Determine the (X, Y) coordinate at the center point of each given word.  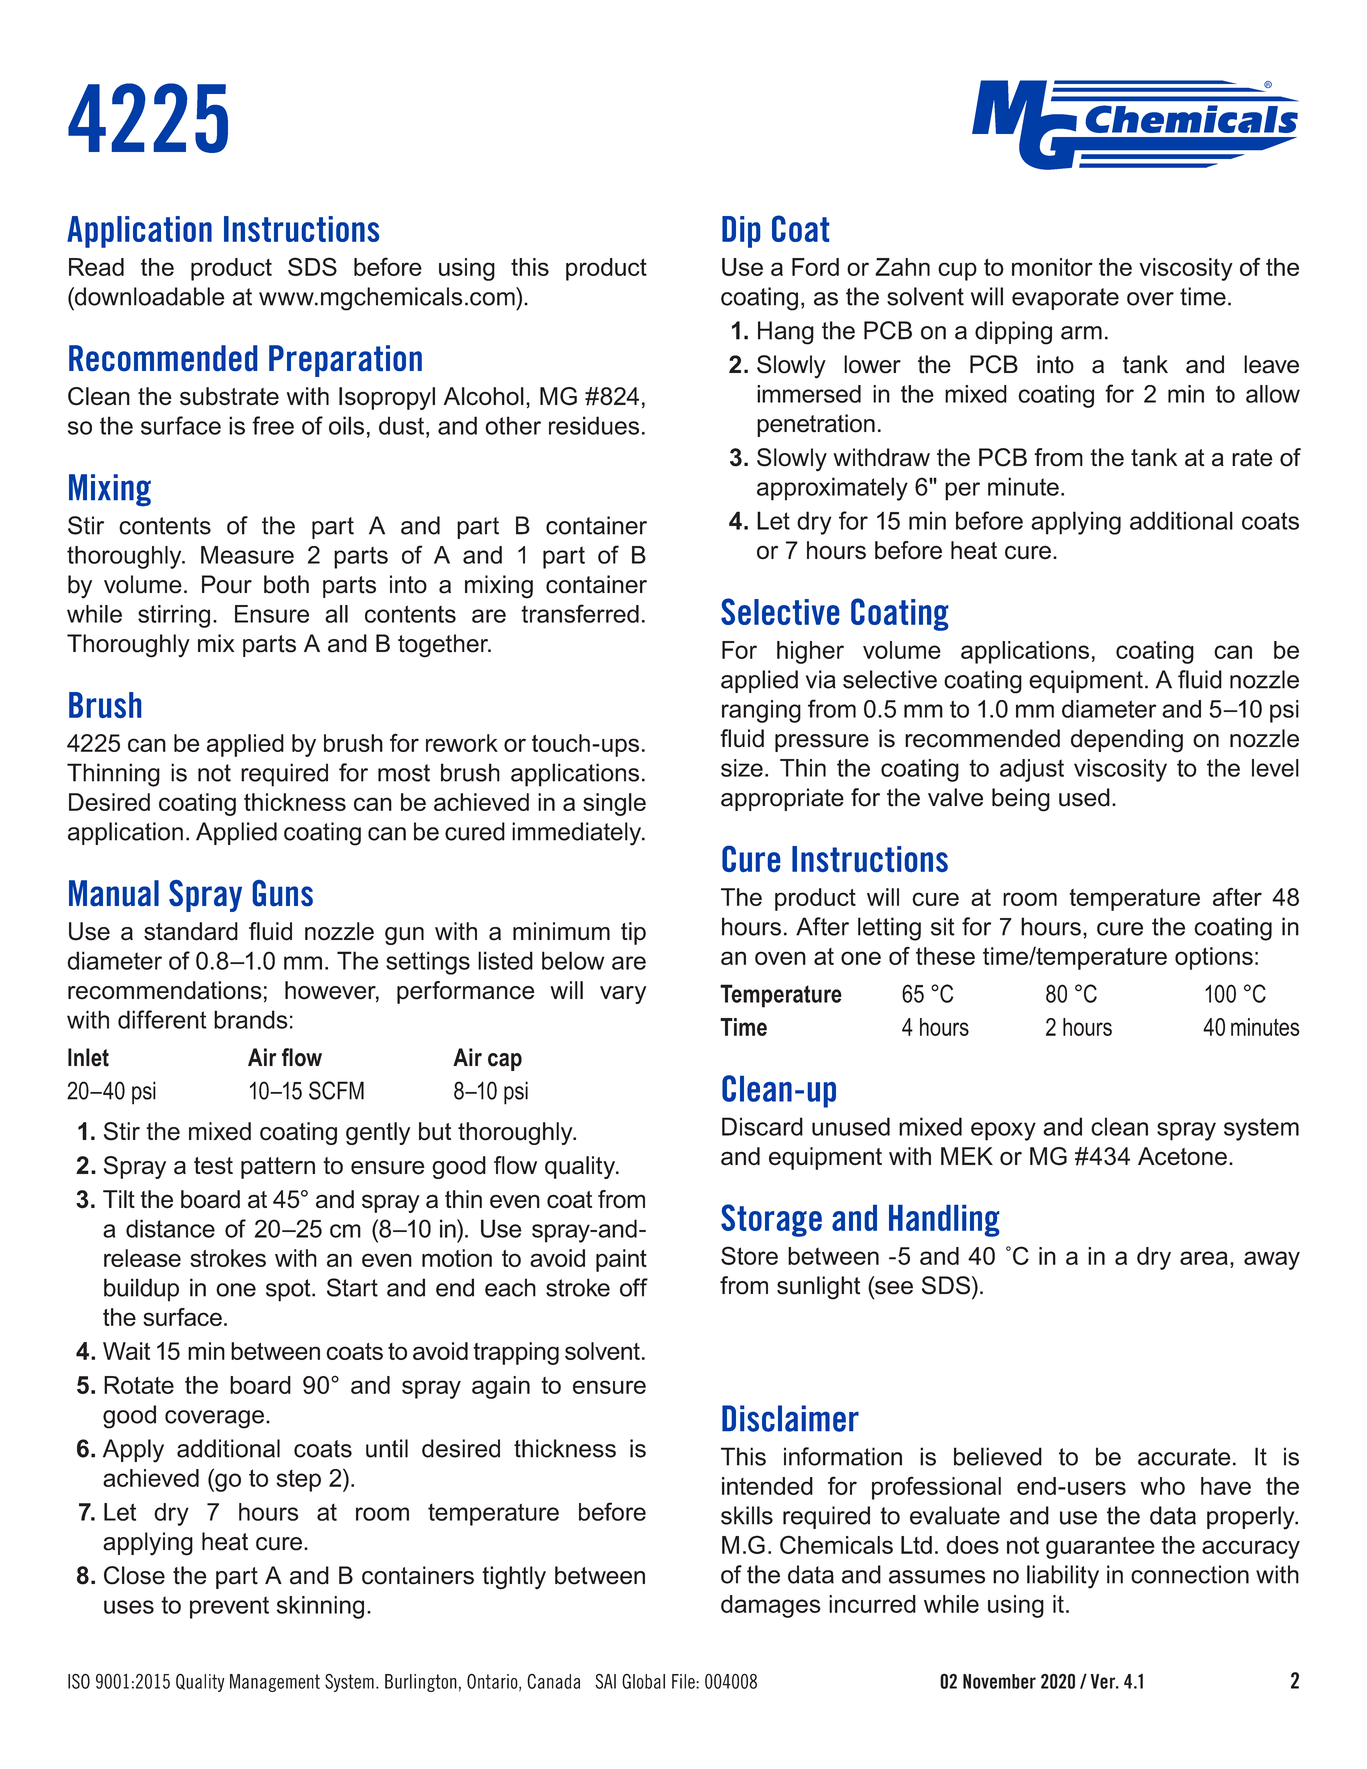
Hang (786, 333)
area (1204, 1258)
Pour (227, 584)
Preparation (345, 361)
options (1214, 958)
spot (289, 1290)
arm (1081, 333)
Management (275, 1683)
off (634, 1287)
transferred (580, 613)
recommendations (165, 990)
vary (623, 995)
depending (1127, 741)
